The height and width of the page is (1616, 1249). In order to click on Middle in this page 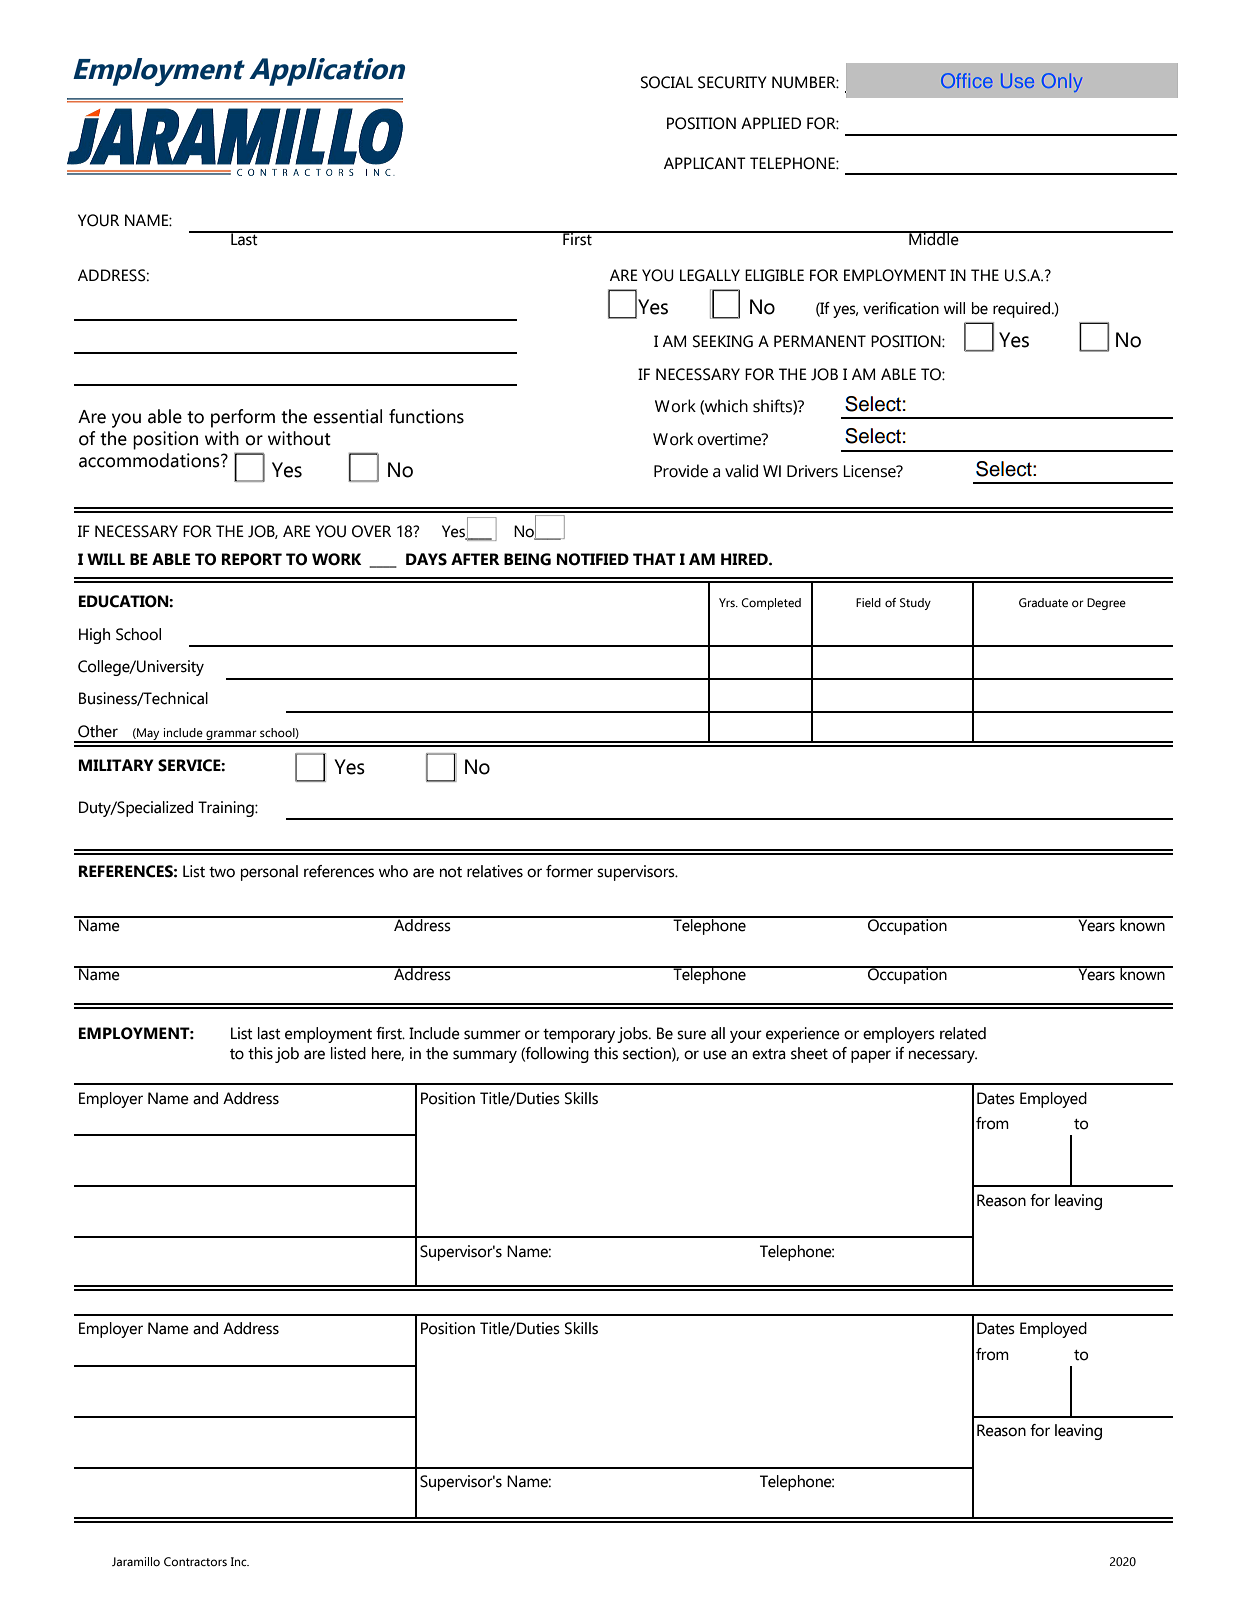, I will do `click(934, 238)`.
